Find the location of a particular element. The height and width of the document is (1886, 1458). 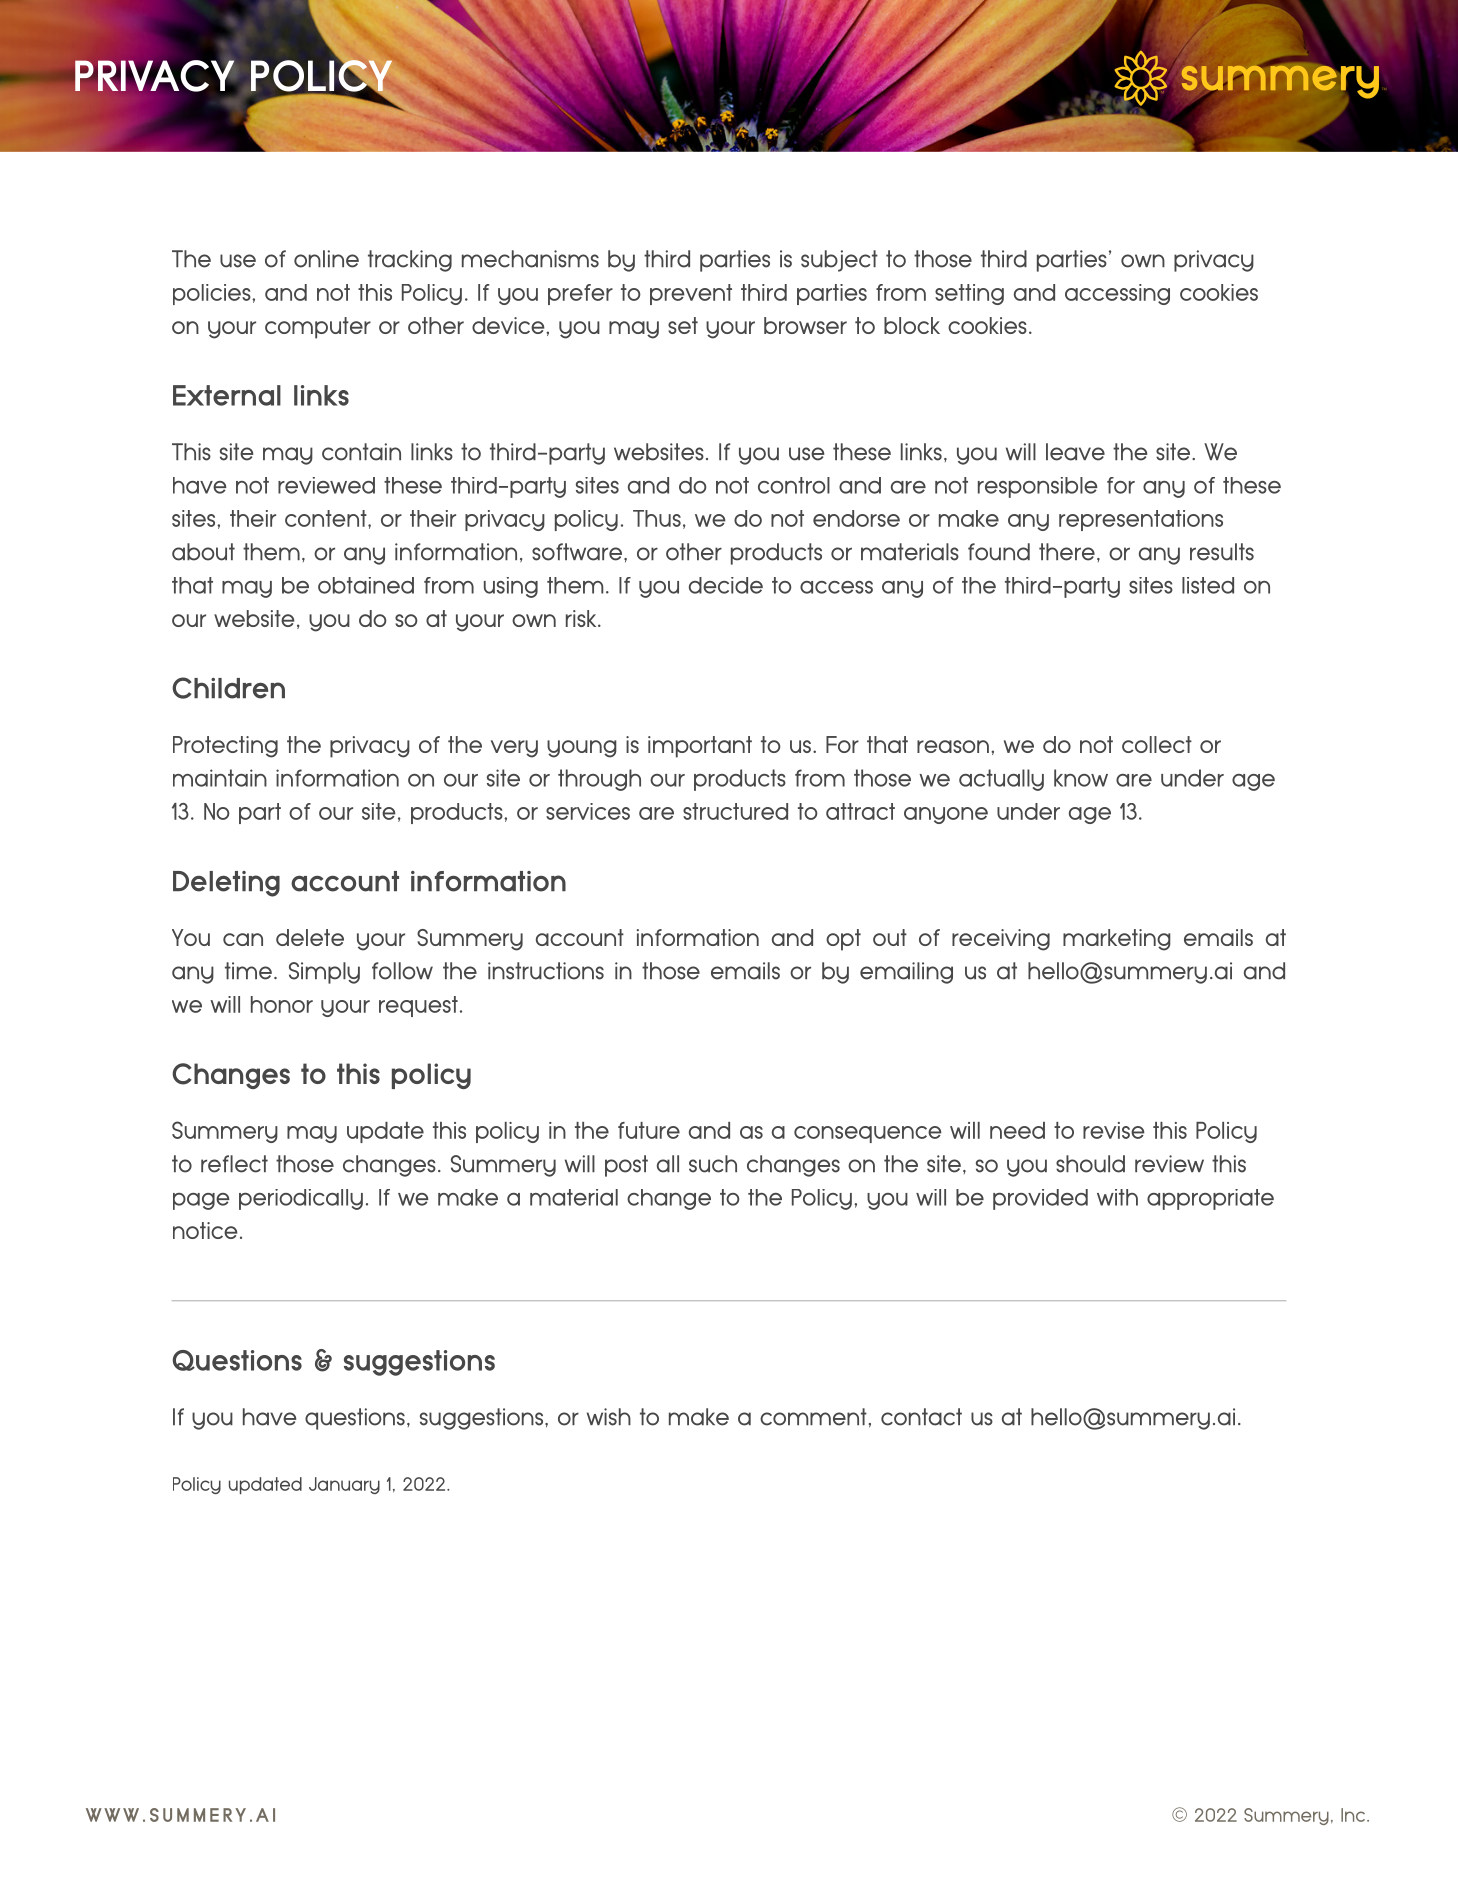

appropriate is located at coordinates (1210, 1199).
